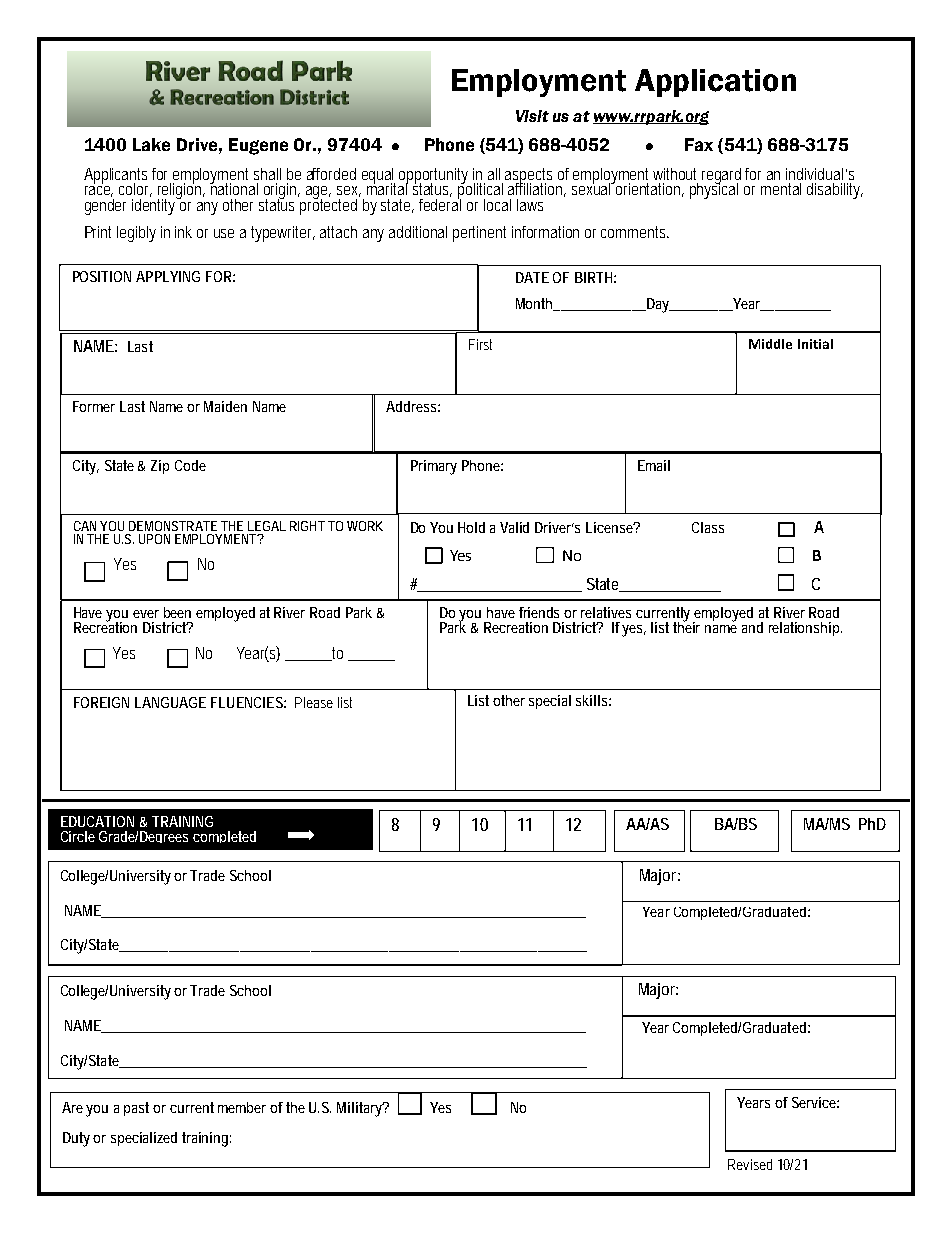  Describe the element at coordinates (177, 612) in the image. I see `been` at that location.
